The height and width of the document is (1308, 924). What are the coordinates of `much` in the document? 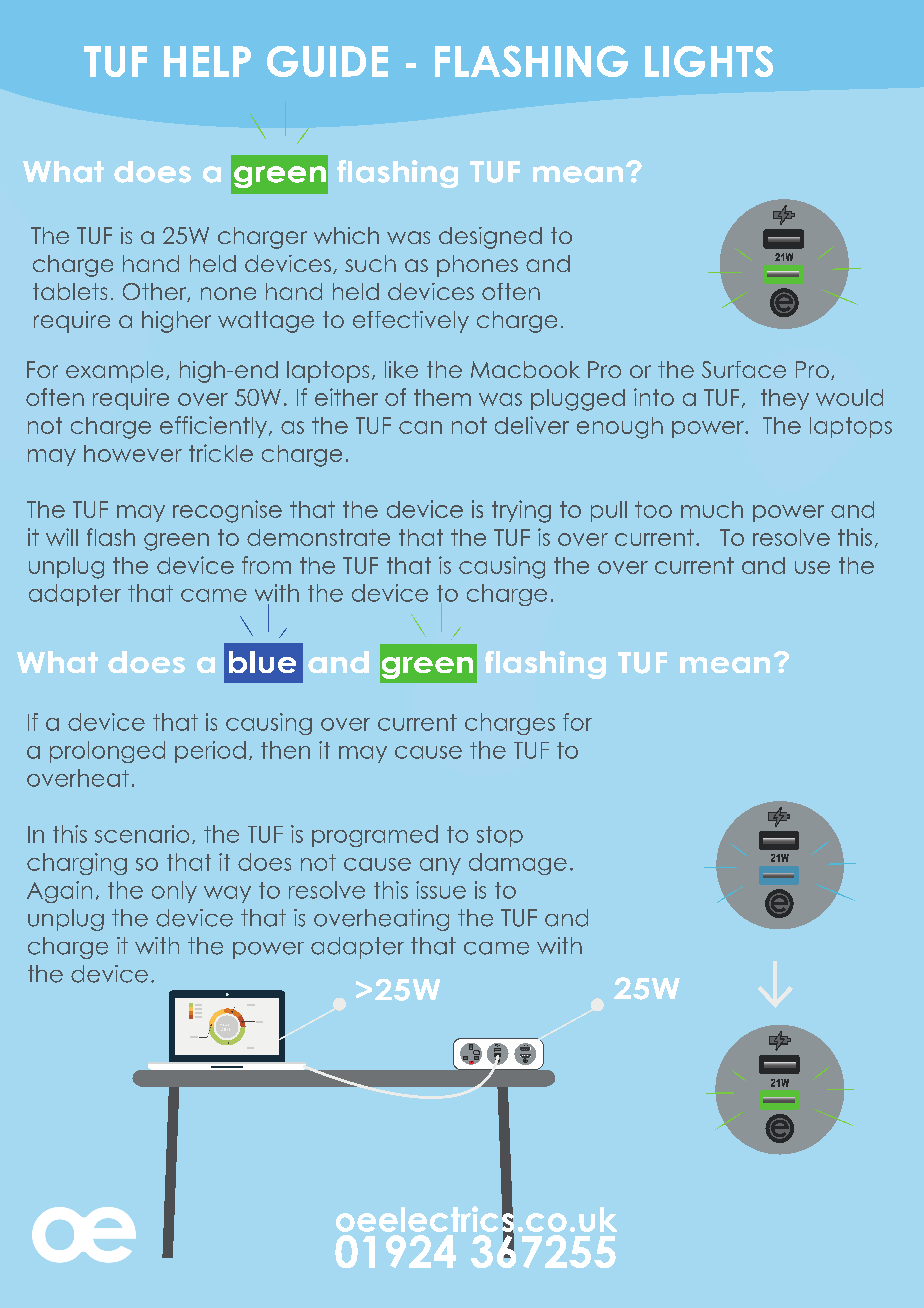 It's located at (712, 509).
